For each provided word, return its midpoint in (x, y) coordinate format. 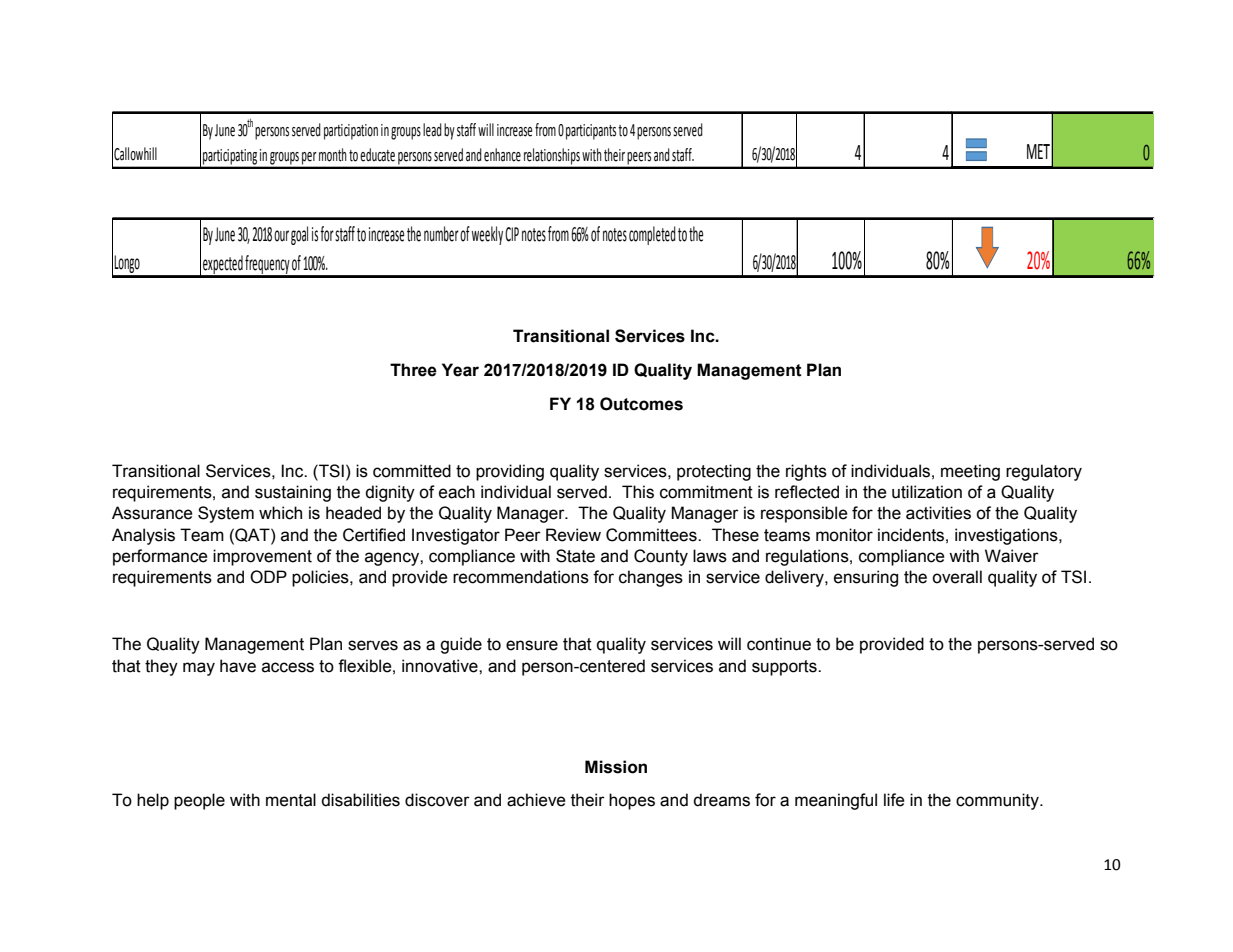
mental (291, 800)
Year (460, 370)
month (333, 155)
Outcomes (641, 404)
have (238, 666)
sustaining (293, 493)
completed (652, 235)
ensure (532, 645)
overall (957, 577)
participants (591, 132)
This (638, 492)
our (281, 236)
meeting (970, 472)
